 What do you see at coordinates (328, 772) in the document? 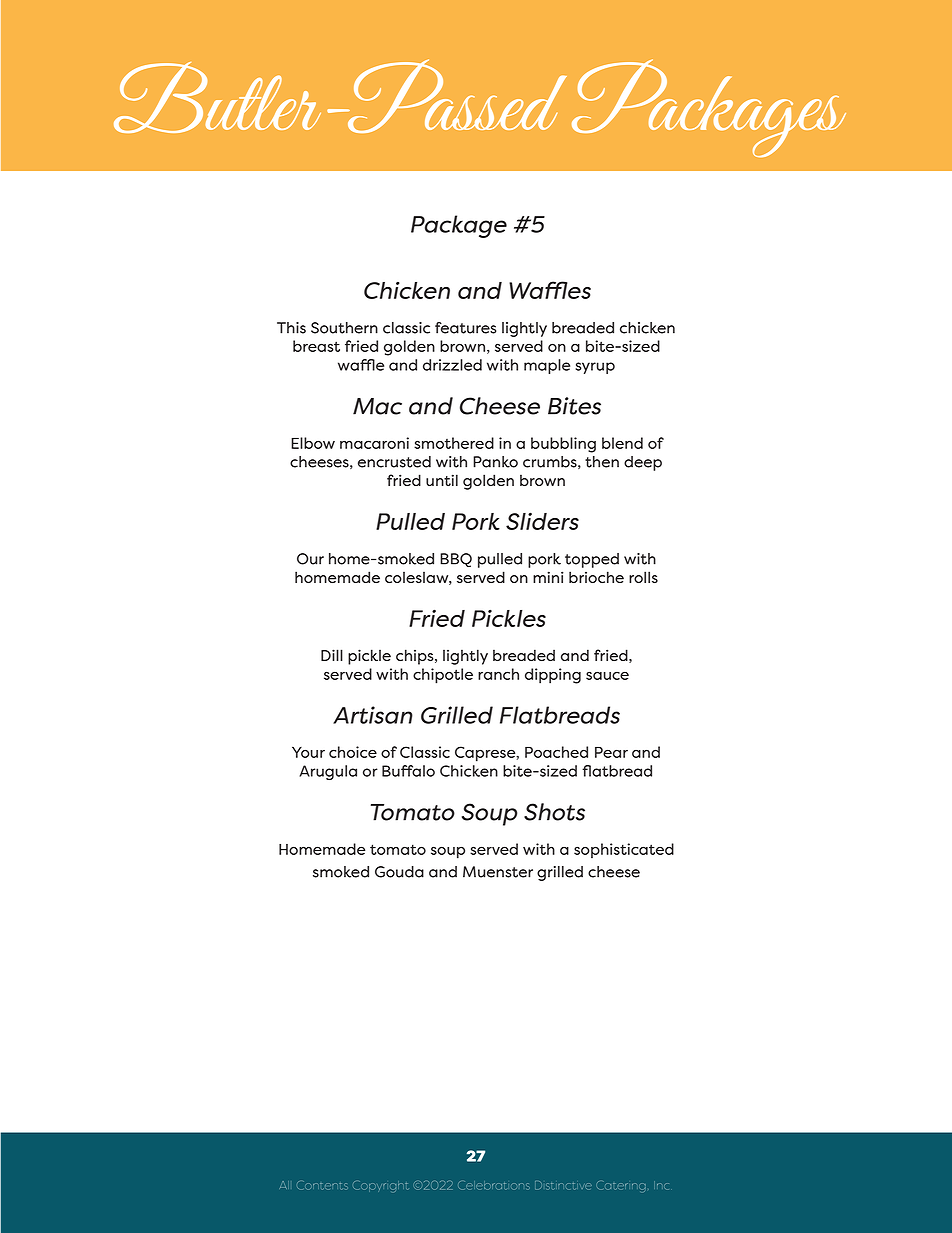
I see `Arugula` at bounding box center [328, 772].
